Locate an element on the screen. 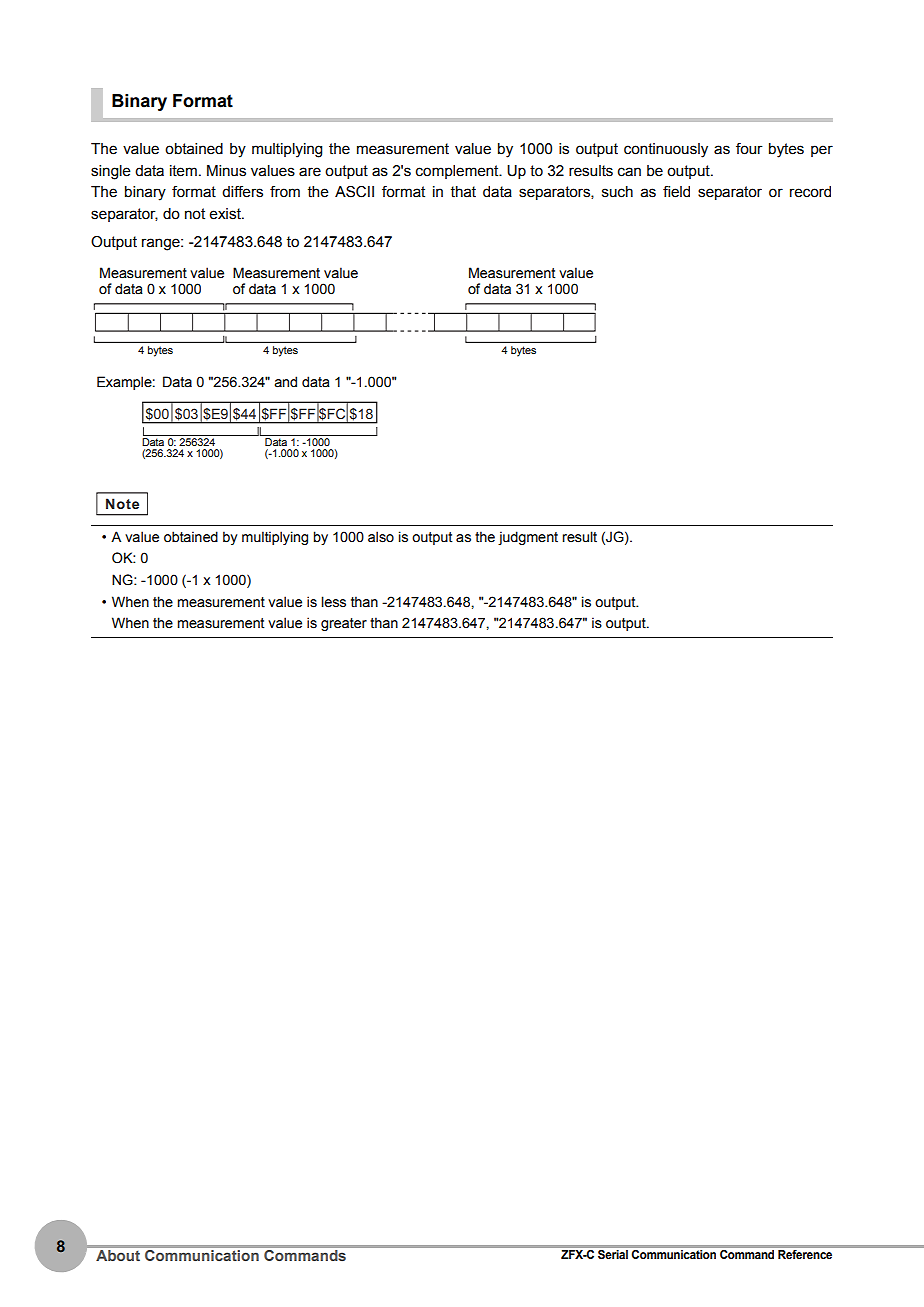  judgment is located at coordinates (528, 538).
